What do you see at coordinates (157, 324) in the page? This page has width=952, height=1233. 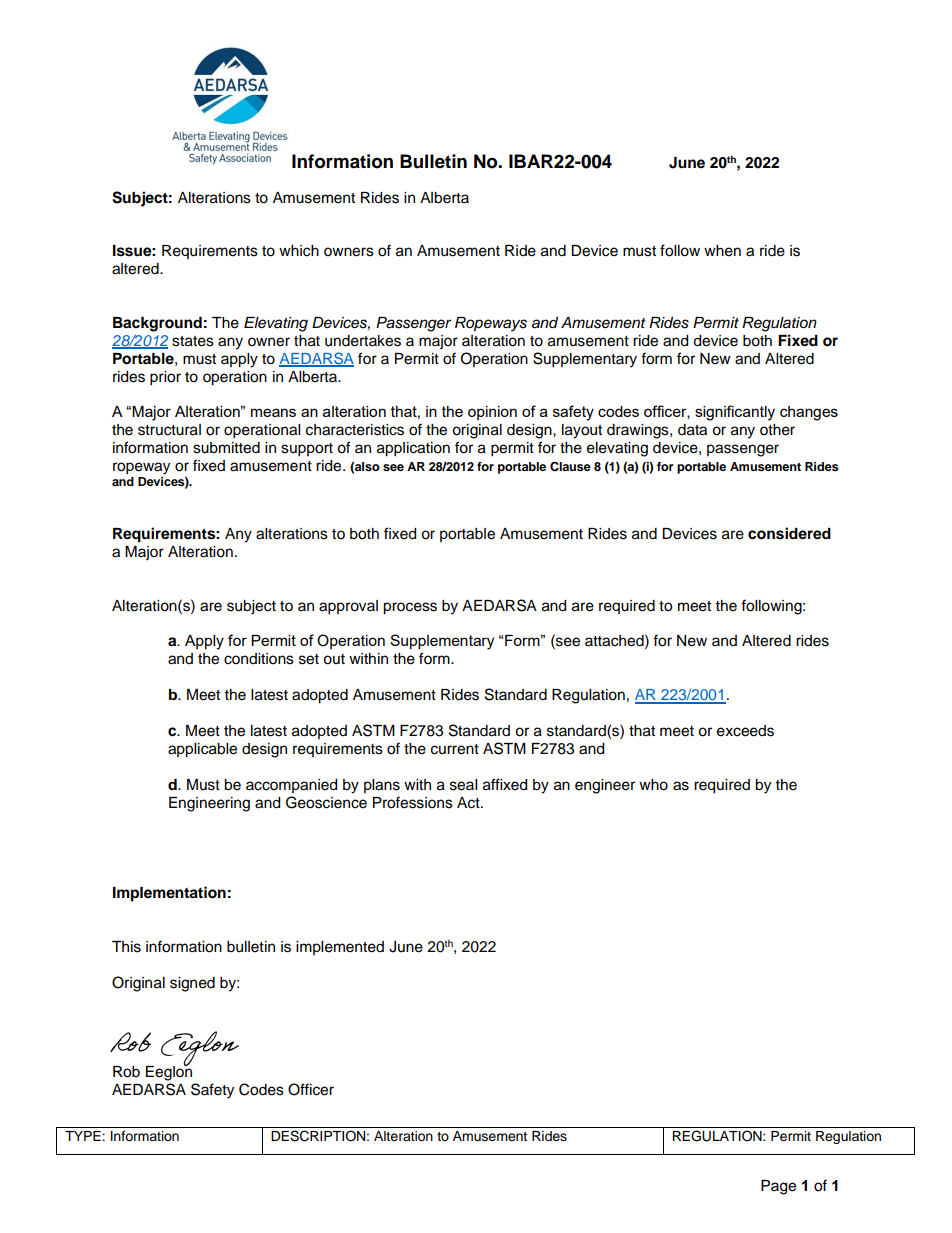 I see `Background` at bounding box center [157, 324].
